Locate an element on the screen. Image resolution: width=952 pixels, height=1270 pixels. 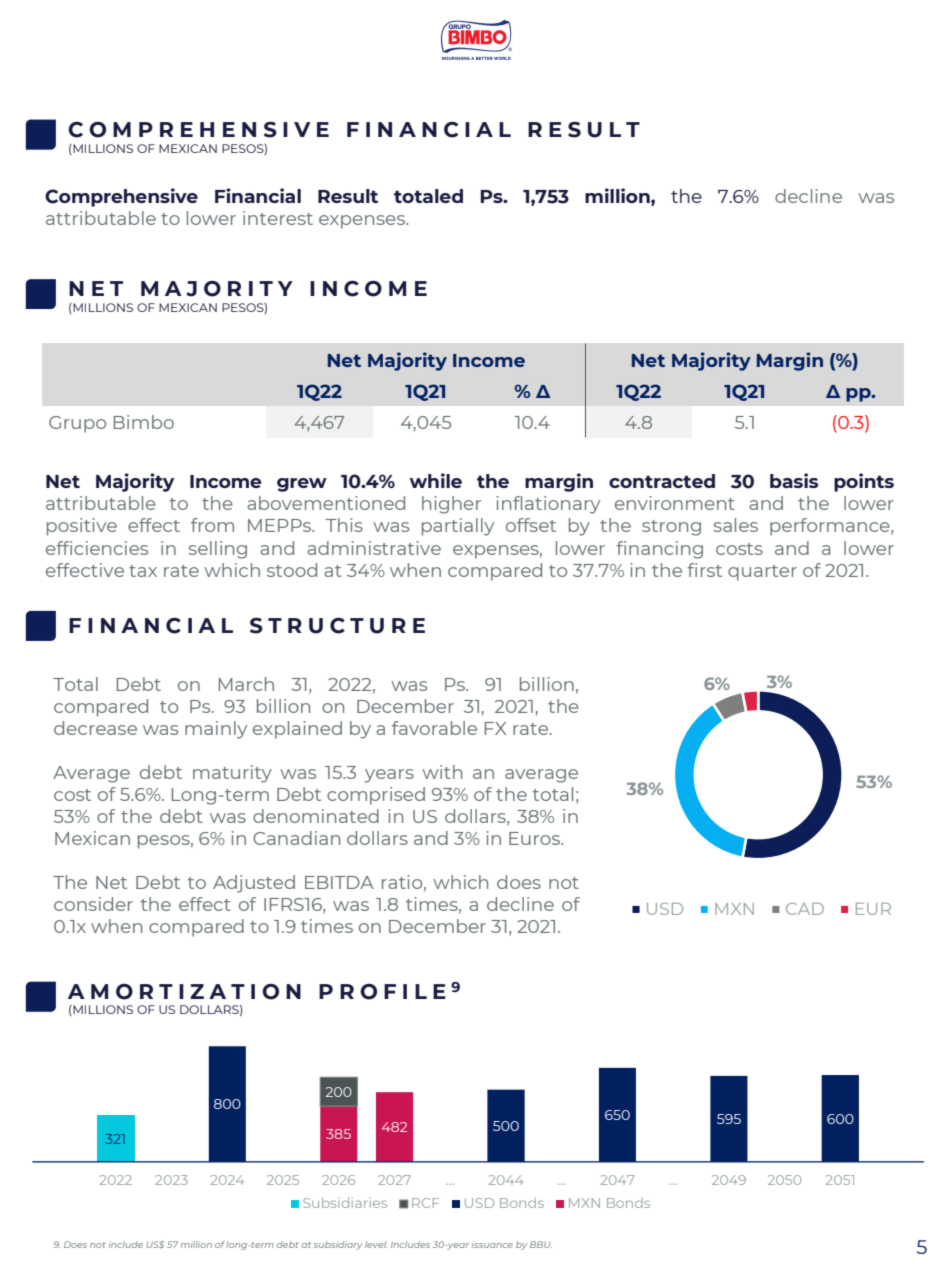
interest is located at coordinates (278, 218).
